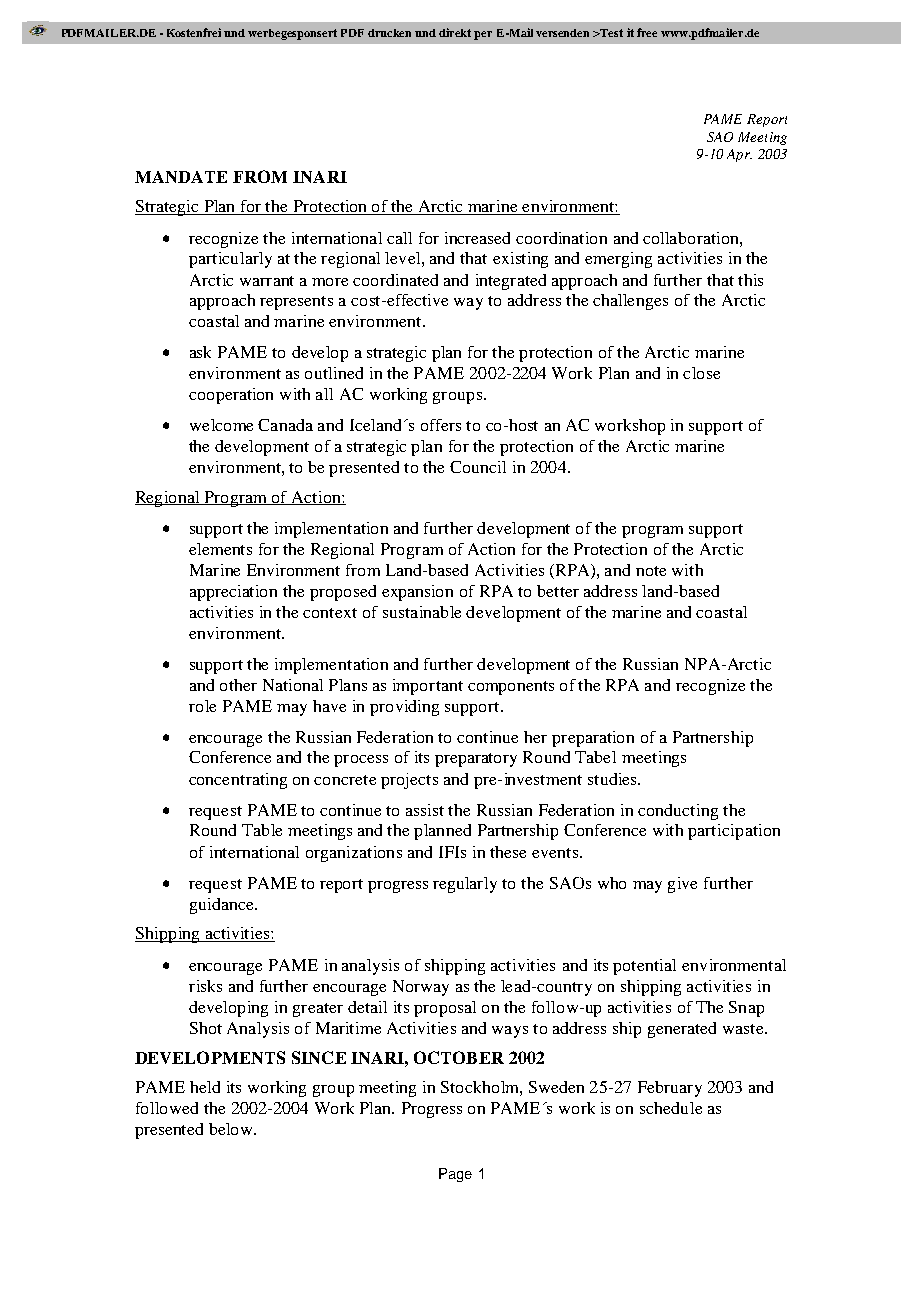 This screenshot has height=1307, width=924. What do you see at coordinates (678, 812) in the screenshot?
I see `conducting` at bounding box center [678, 812].
